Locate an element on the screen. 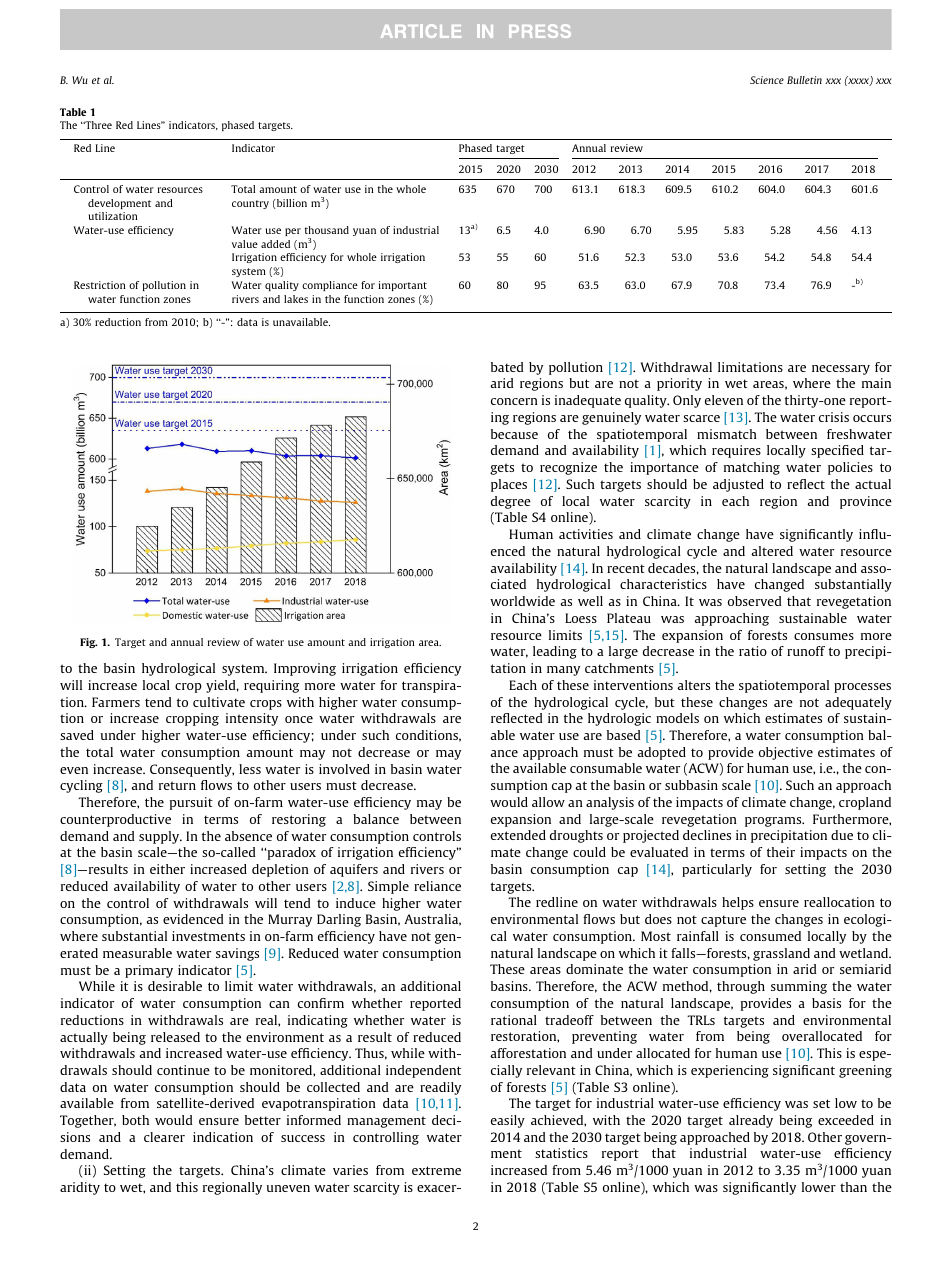 The image size is (952, 1270). lakes is located at coordinates (296, 299).
